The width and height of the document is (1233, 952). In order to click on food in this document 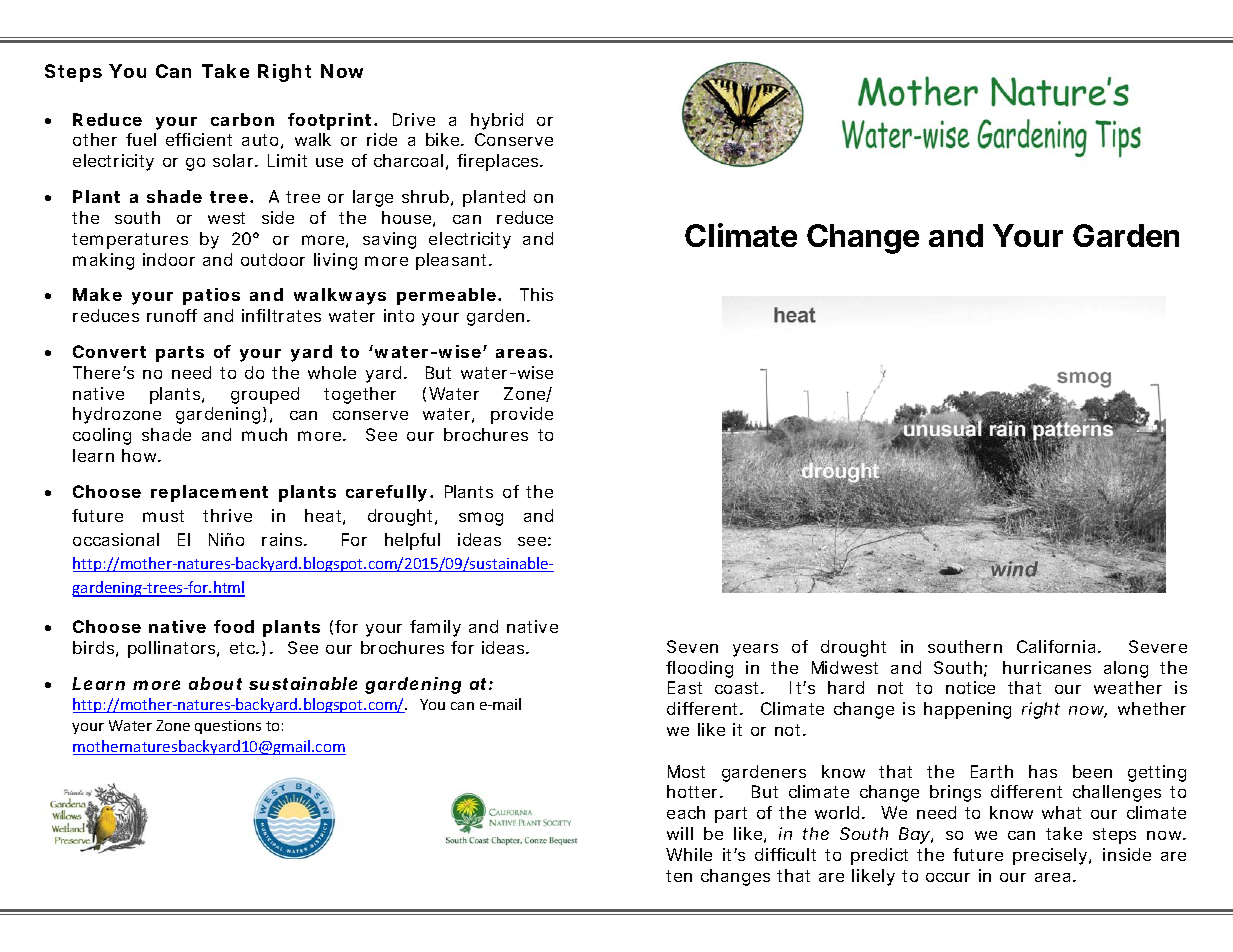, I will do `click(234, 626)`.
